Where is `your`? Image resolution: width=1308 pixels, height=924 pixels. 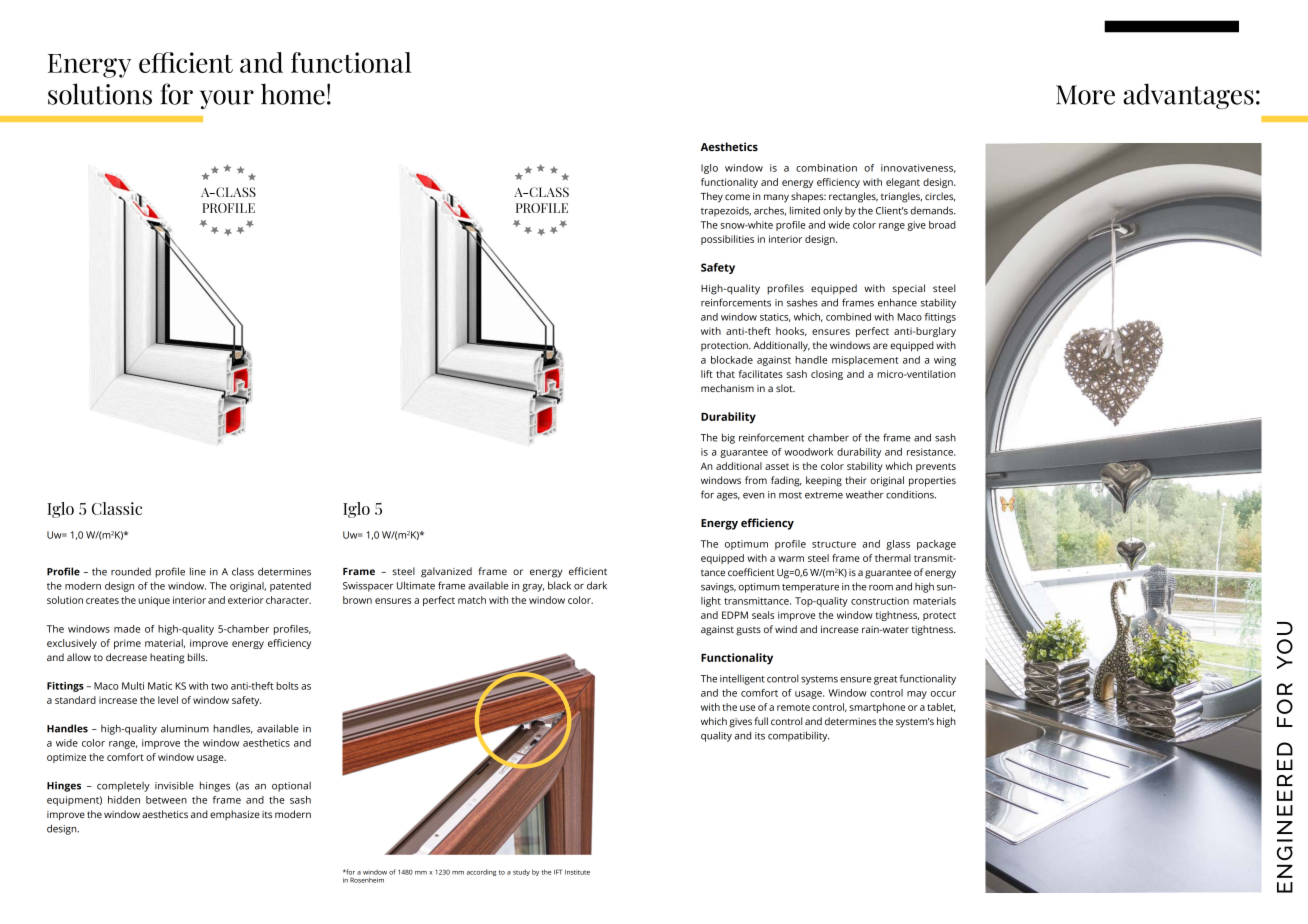 your is located at coordinates (227, 99).
